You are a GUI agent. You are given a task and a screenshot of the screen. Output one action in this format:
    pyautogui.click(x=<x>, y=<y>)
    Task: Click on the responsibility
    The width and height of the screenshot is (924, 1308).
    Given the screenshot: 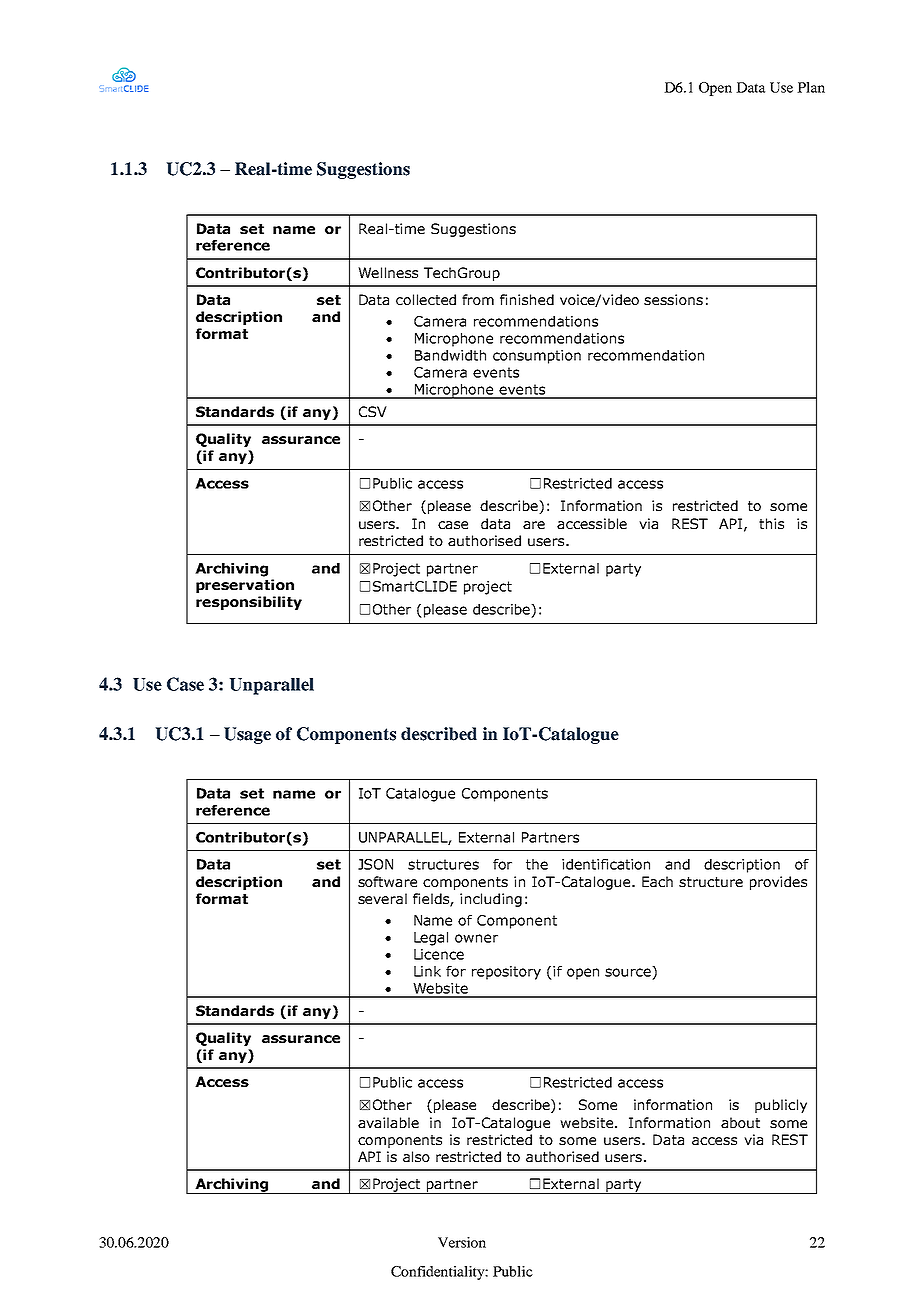 What is the action you would take?
    pyautogui.click(x=249, y=603)
